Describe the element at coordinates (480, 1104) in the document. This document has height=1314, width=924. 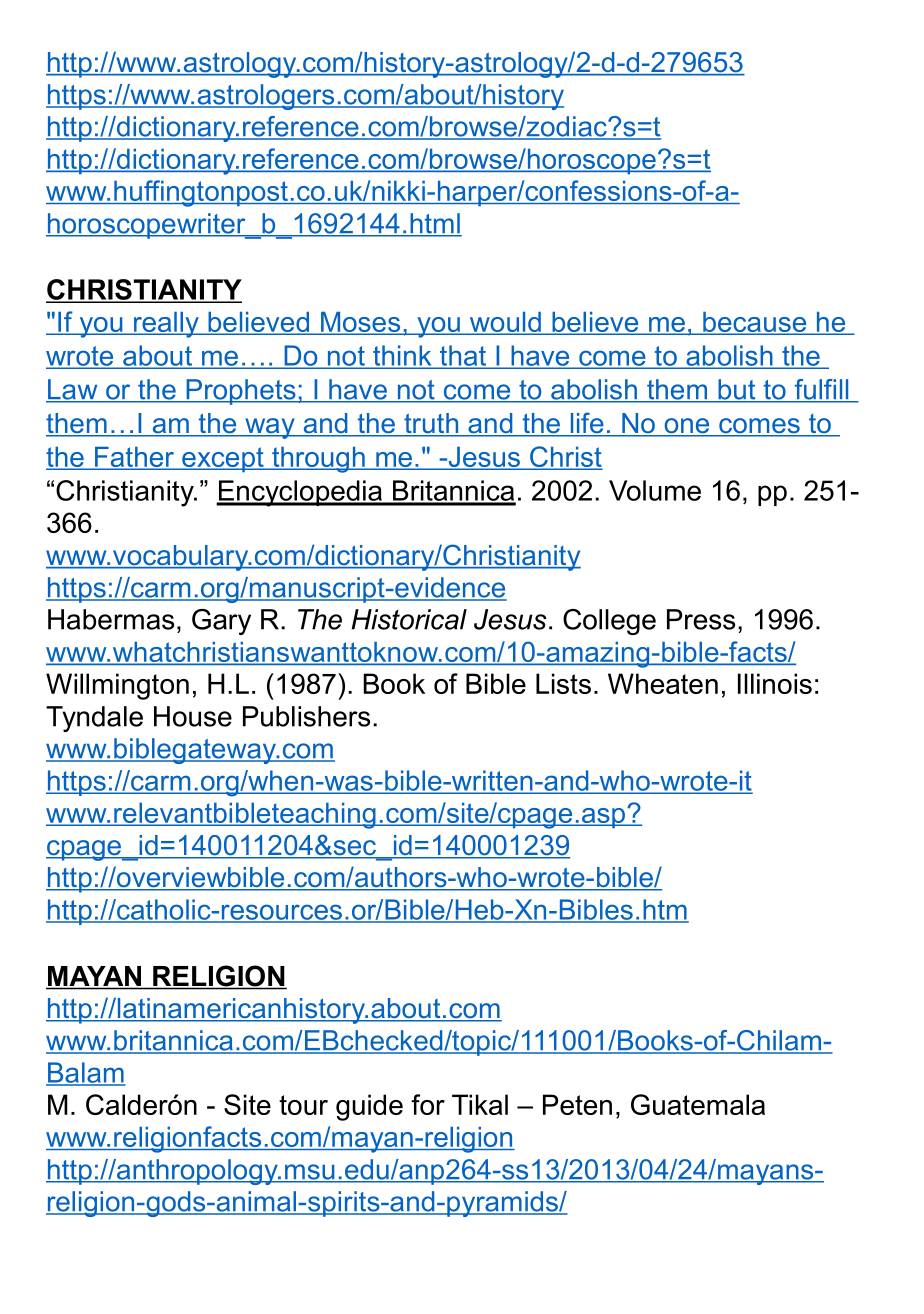
I see `Tikal` at that location.
